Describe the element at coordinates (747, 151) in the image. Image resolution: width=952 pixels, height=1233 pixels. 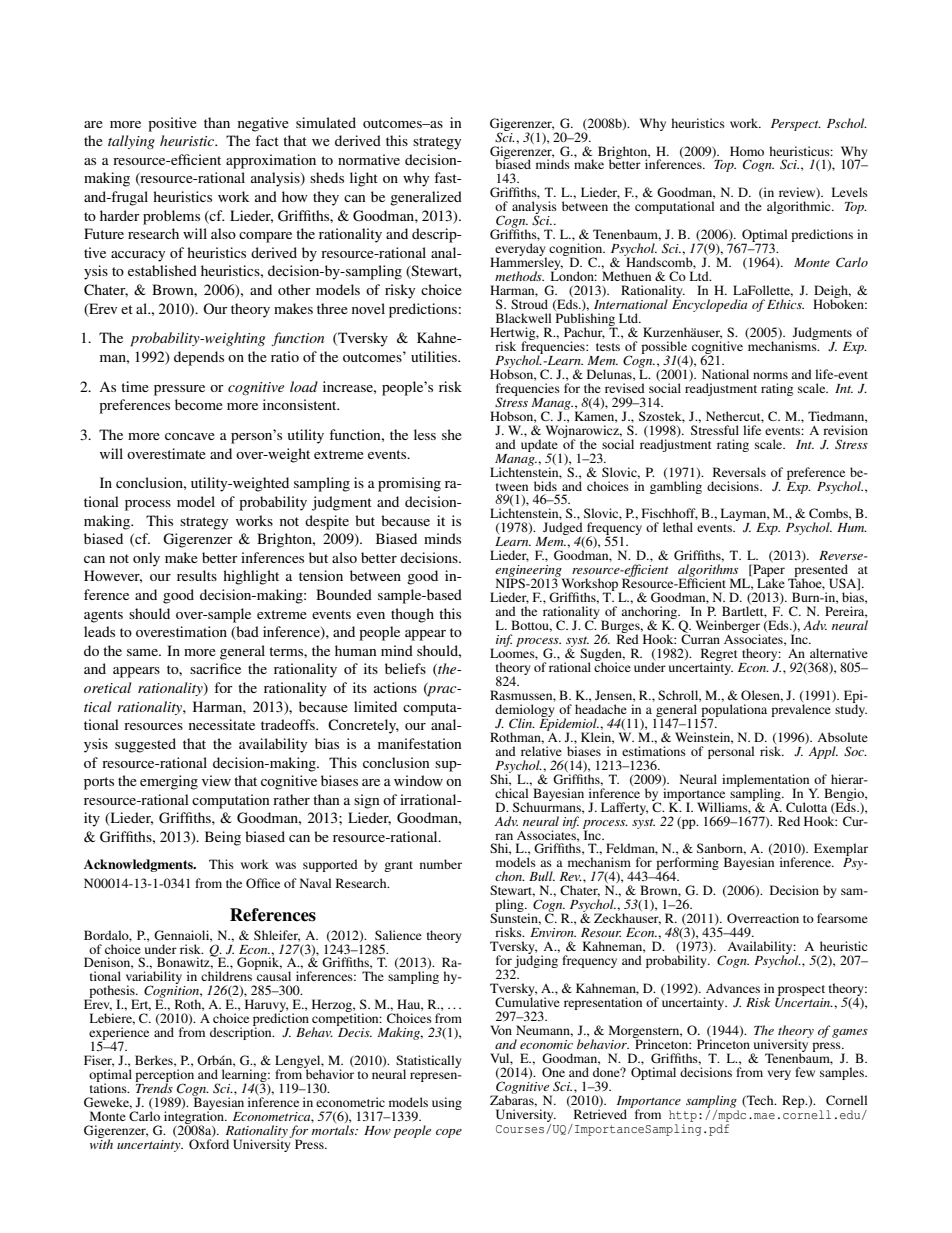
I see `Homo` at that location.
